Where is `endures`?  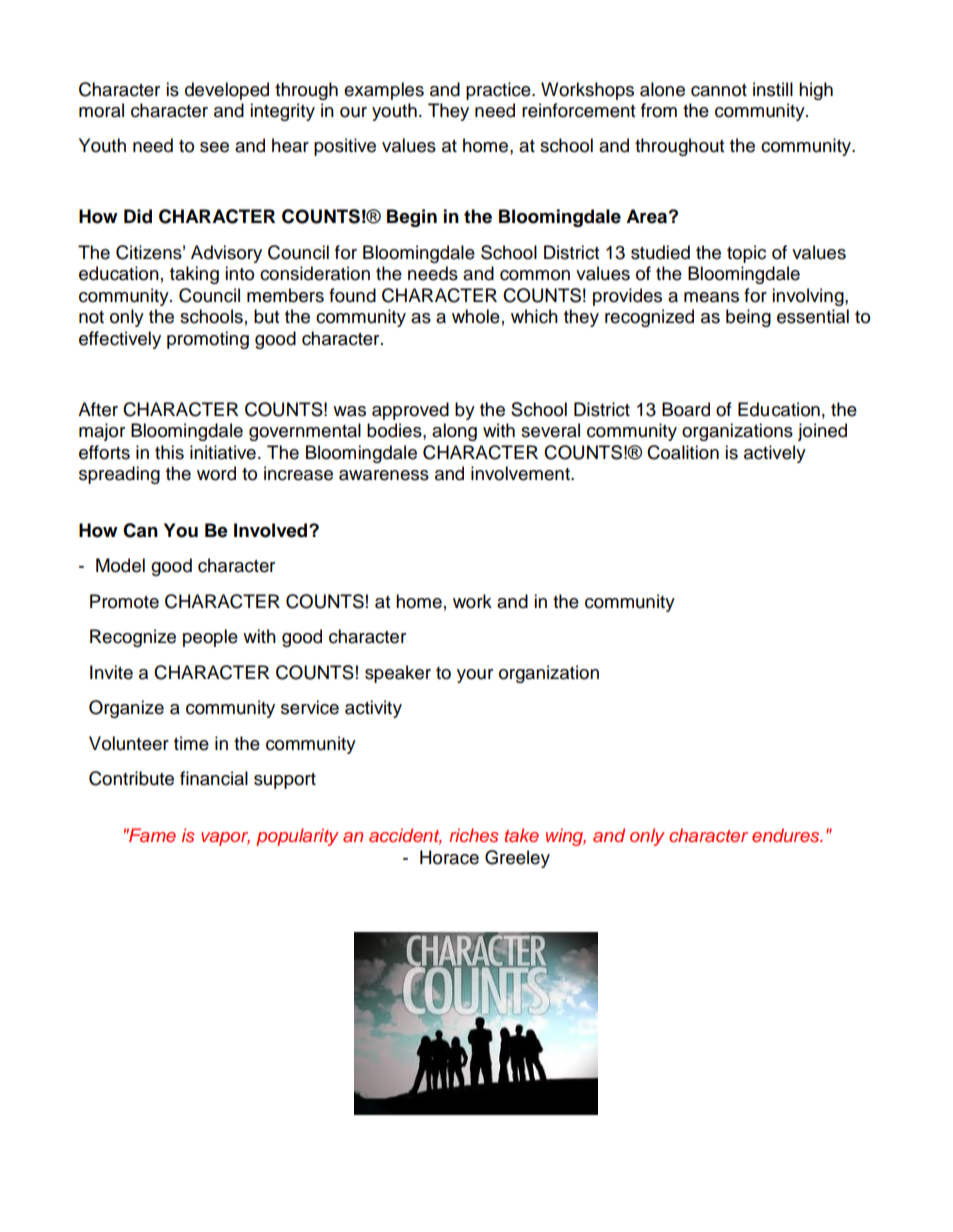 endures is located at coordinates (787, 835).
